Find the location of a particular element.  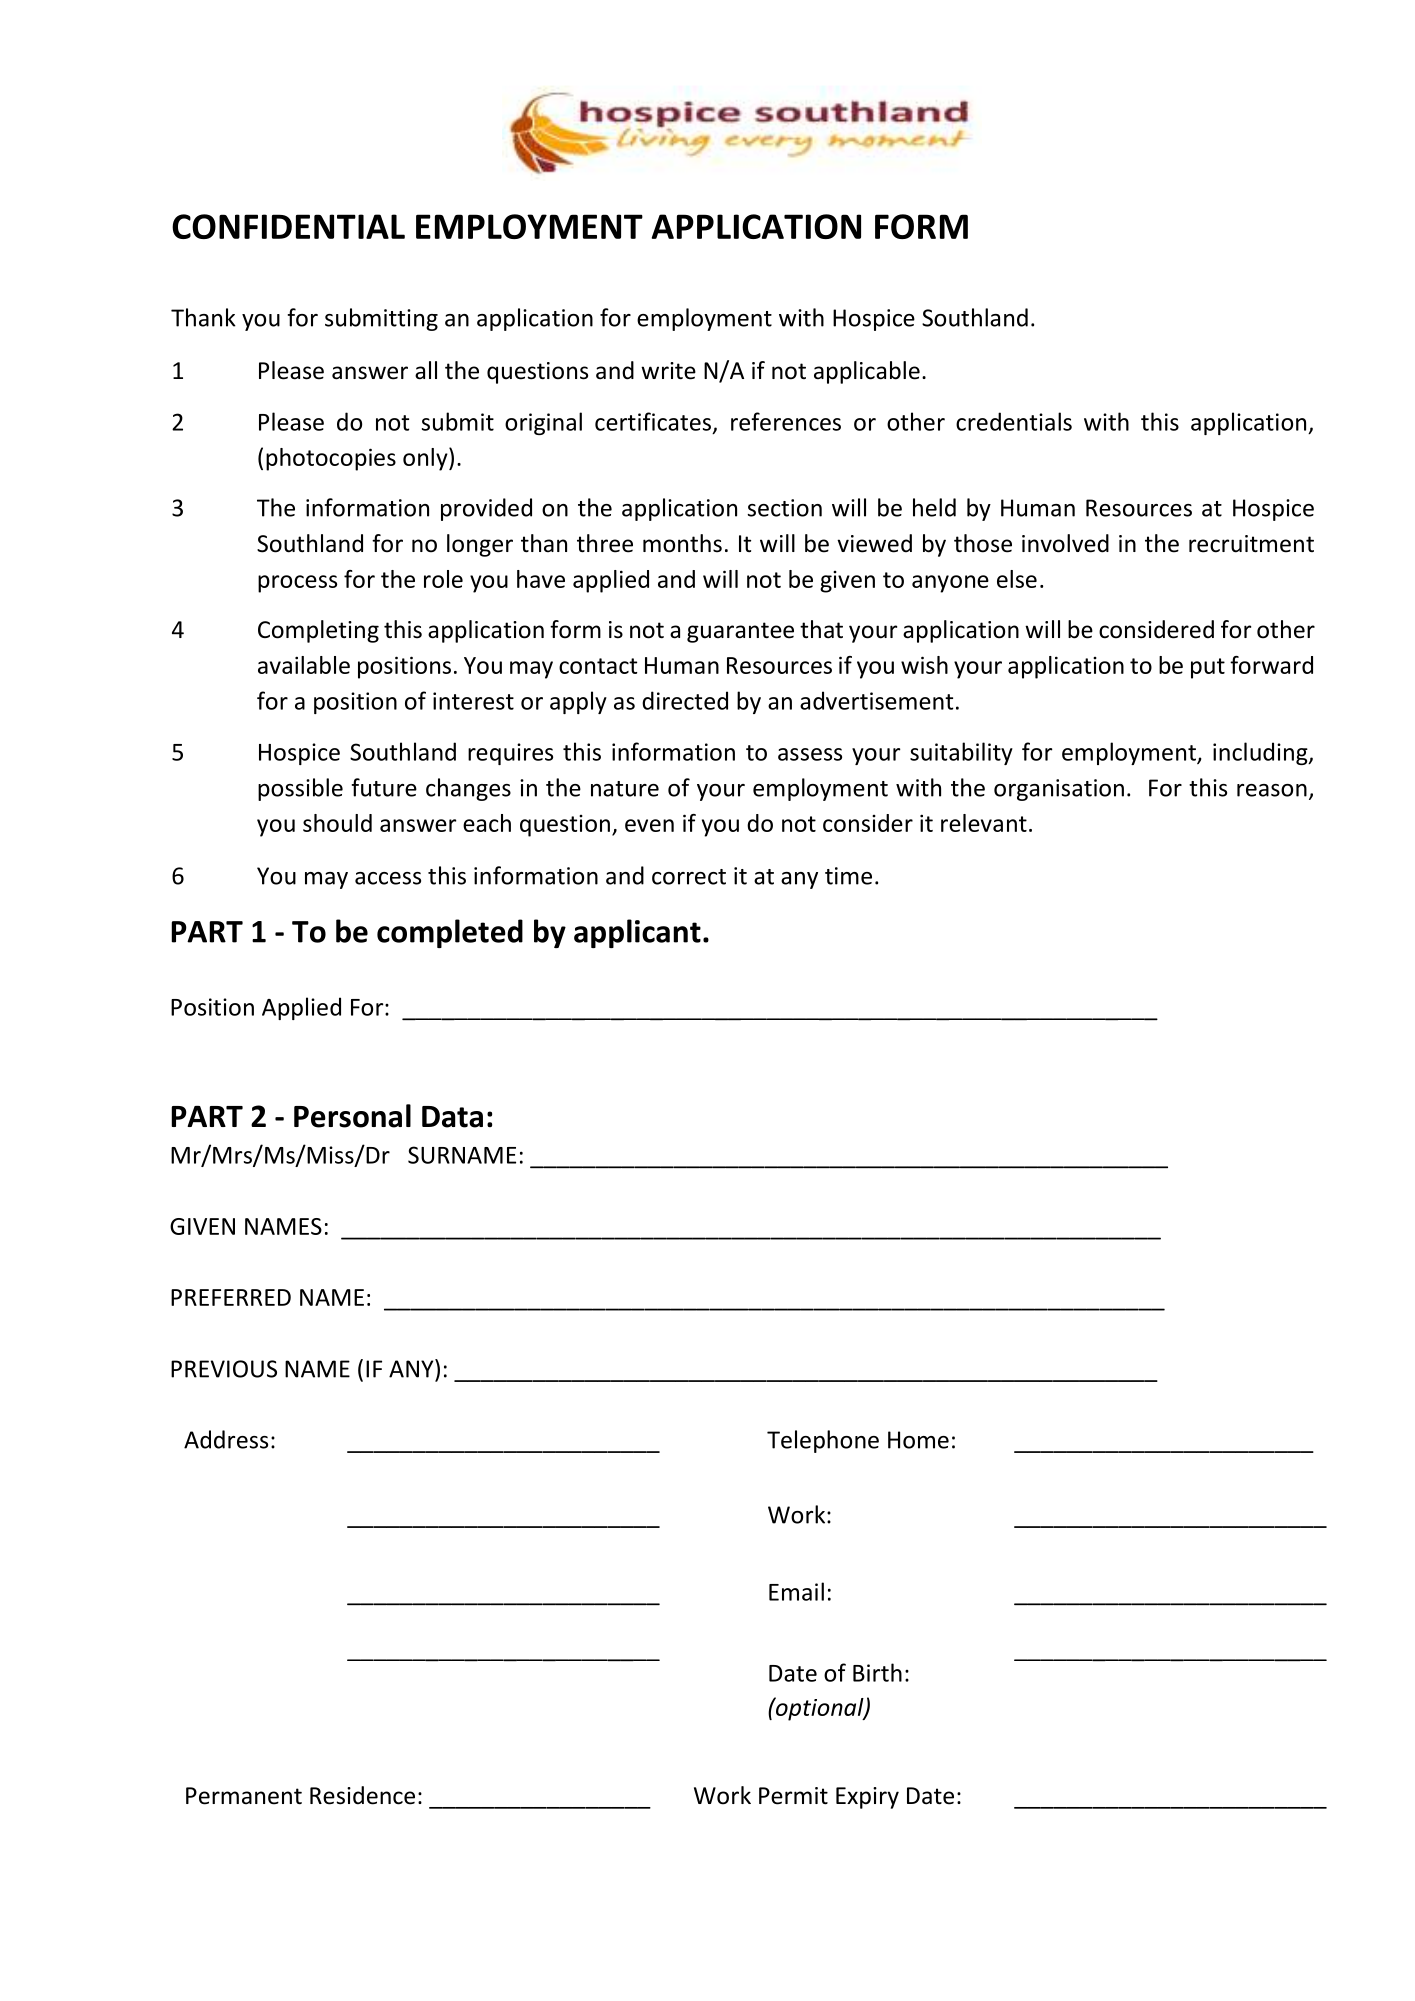

Residence is located at coordinates (362, 1795).
